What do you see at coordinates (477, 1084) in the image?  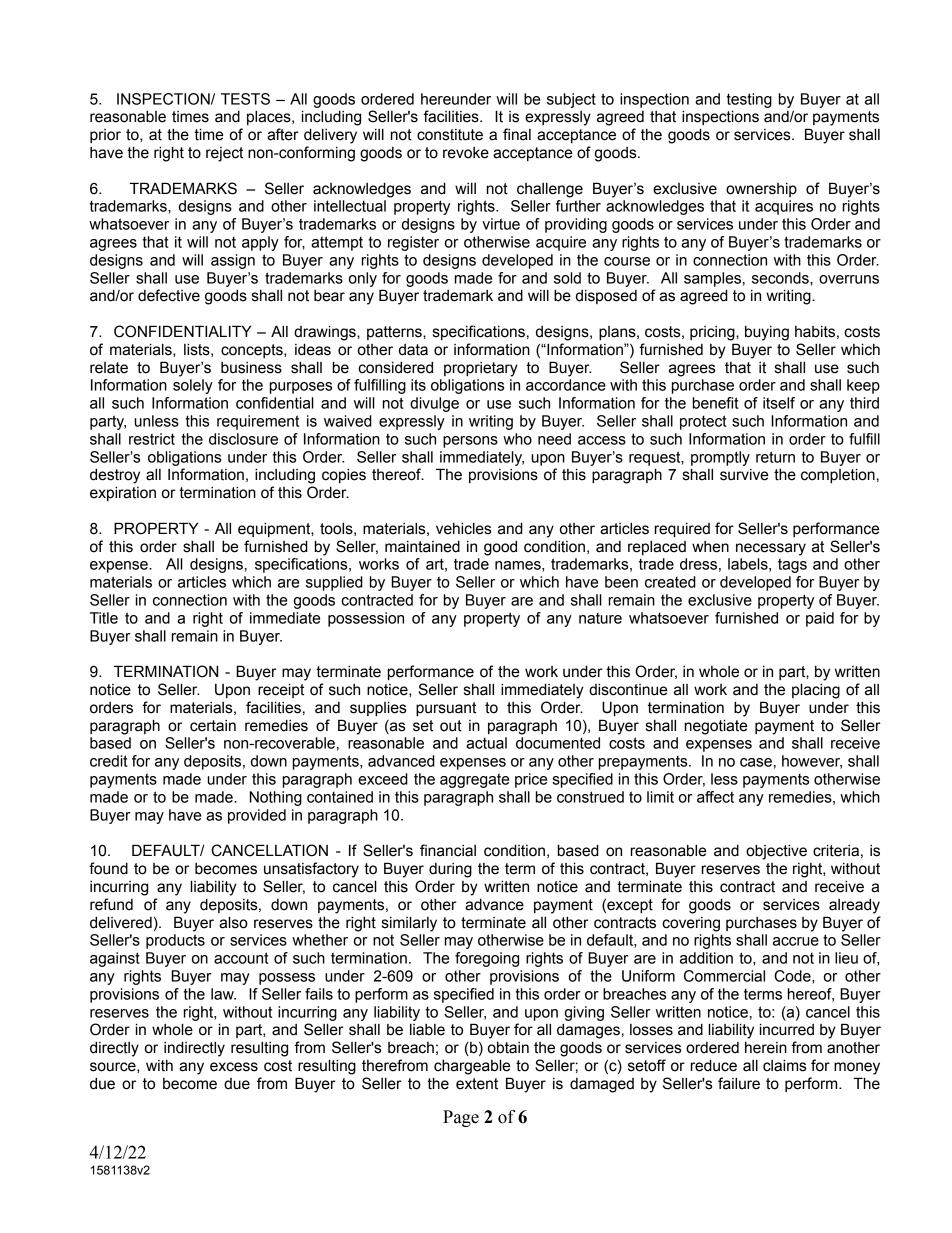 I see `extent` at bounding box center [477, 1084].
